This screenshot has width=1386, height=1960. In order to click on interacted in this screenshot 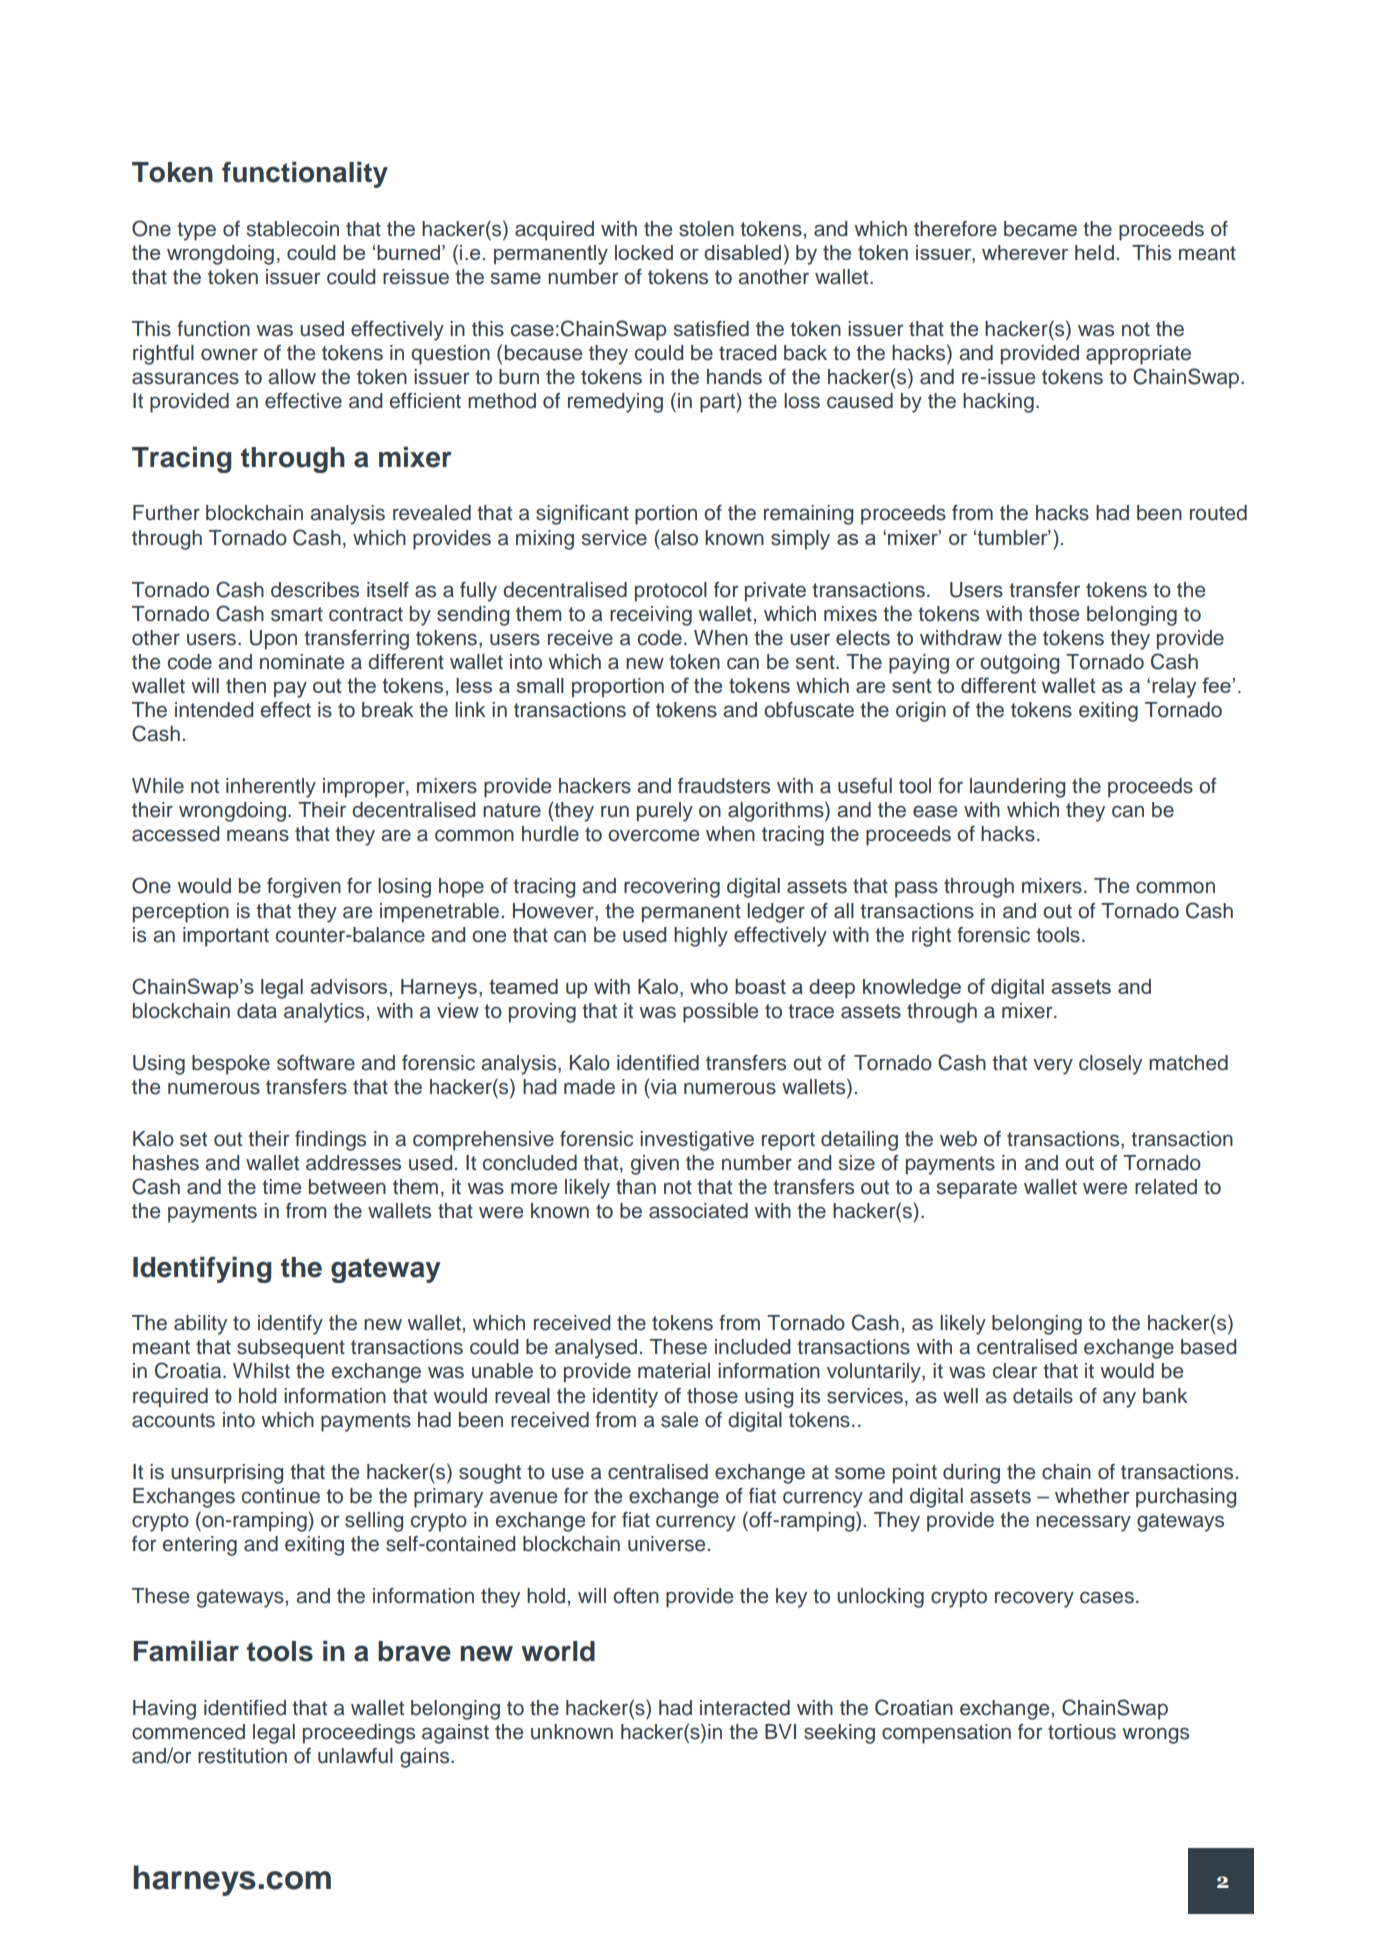, I will do `click(745, 1708)`.
